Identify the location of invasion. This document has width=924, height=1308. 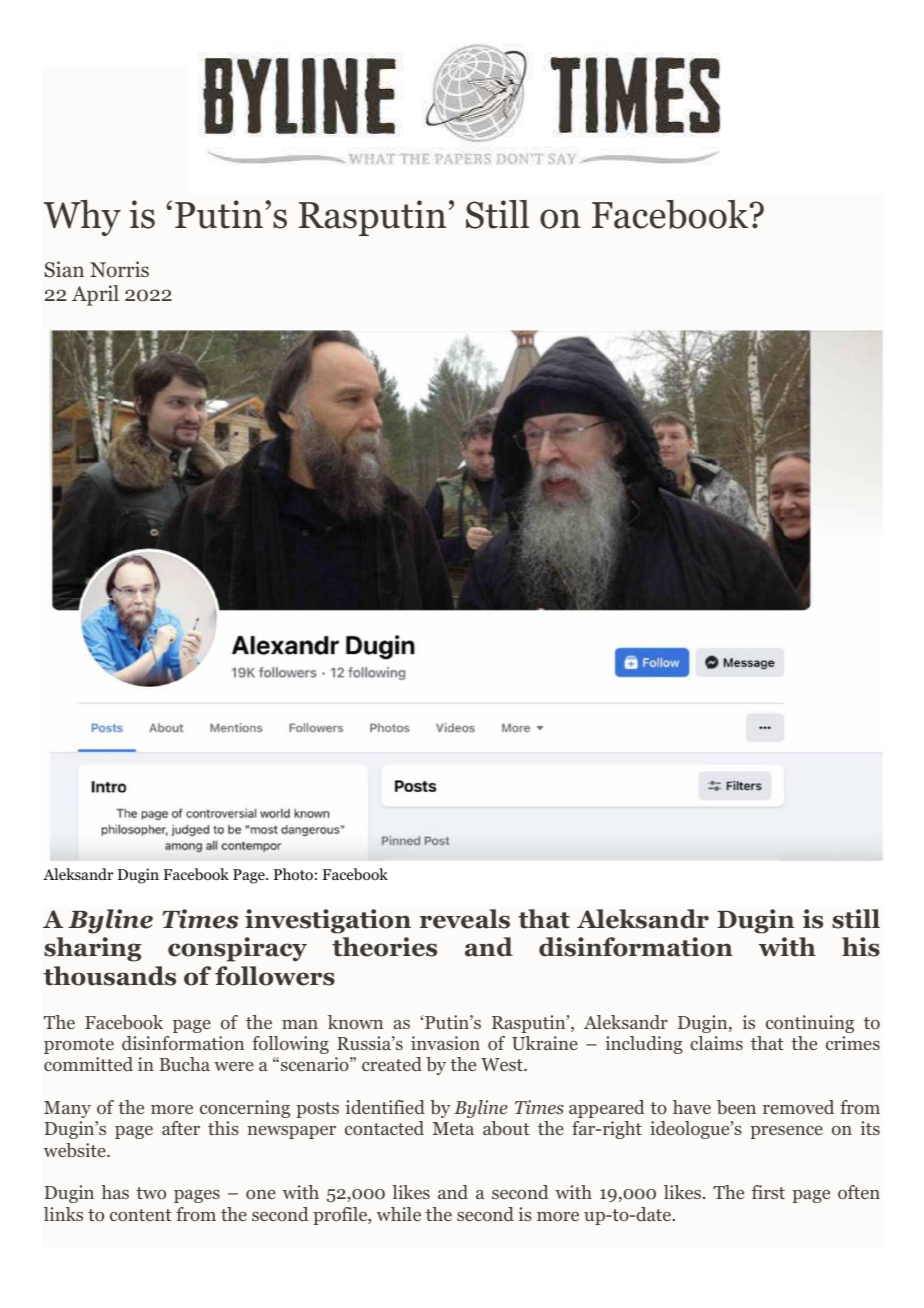
(445, 1043).
